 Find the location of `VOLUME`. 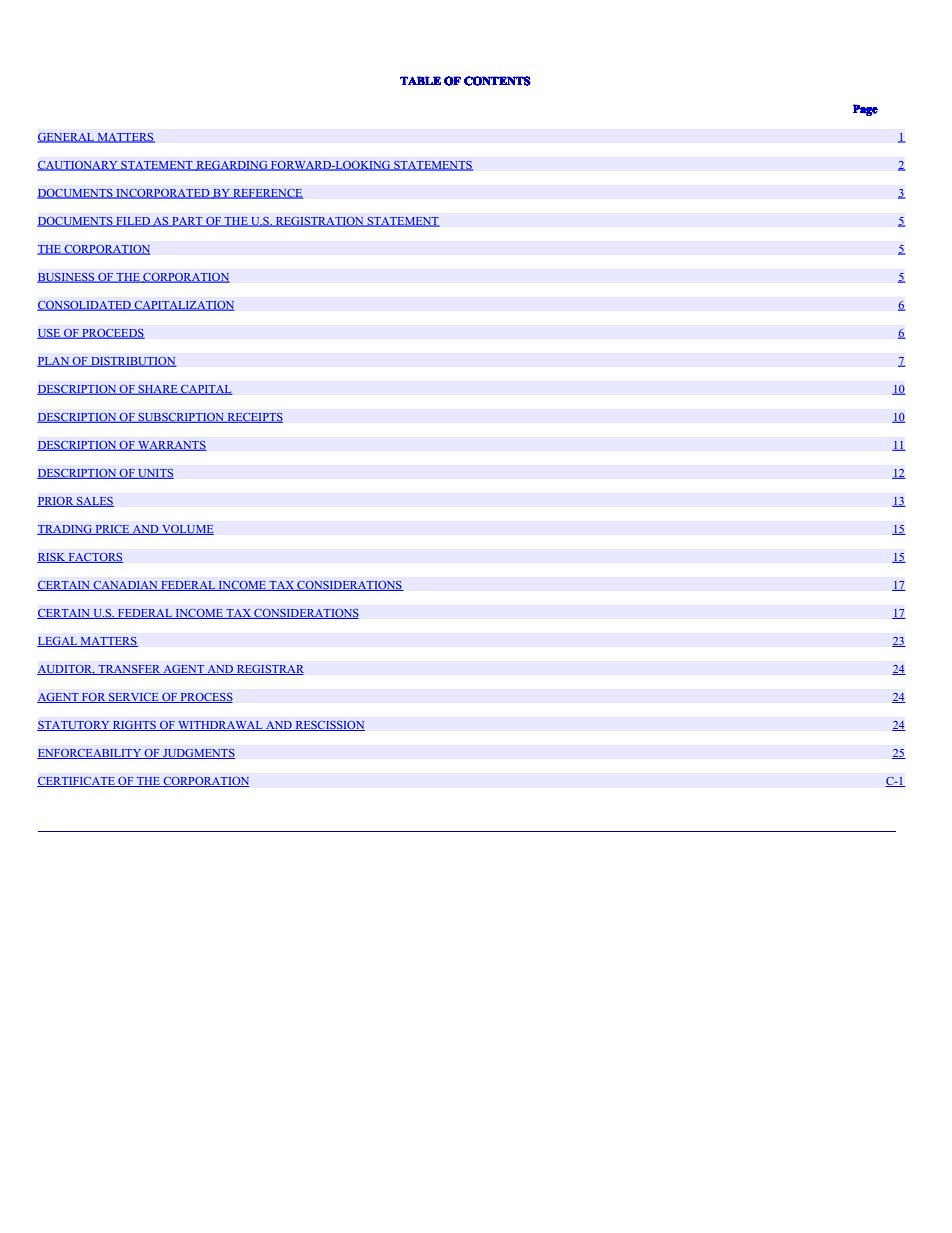

VOLUME is located at coordinates (187, 530).
